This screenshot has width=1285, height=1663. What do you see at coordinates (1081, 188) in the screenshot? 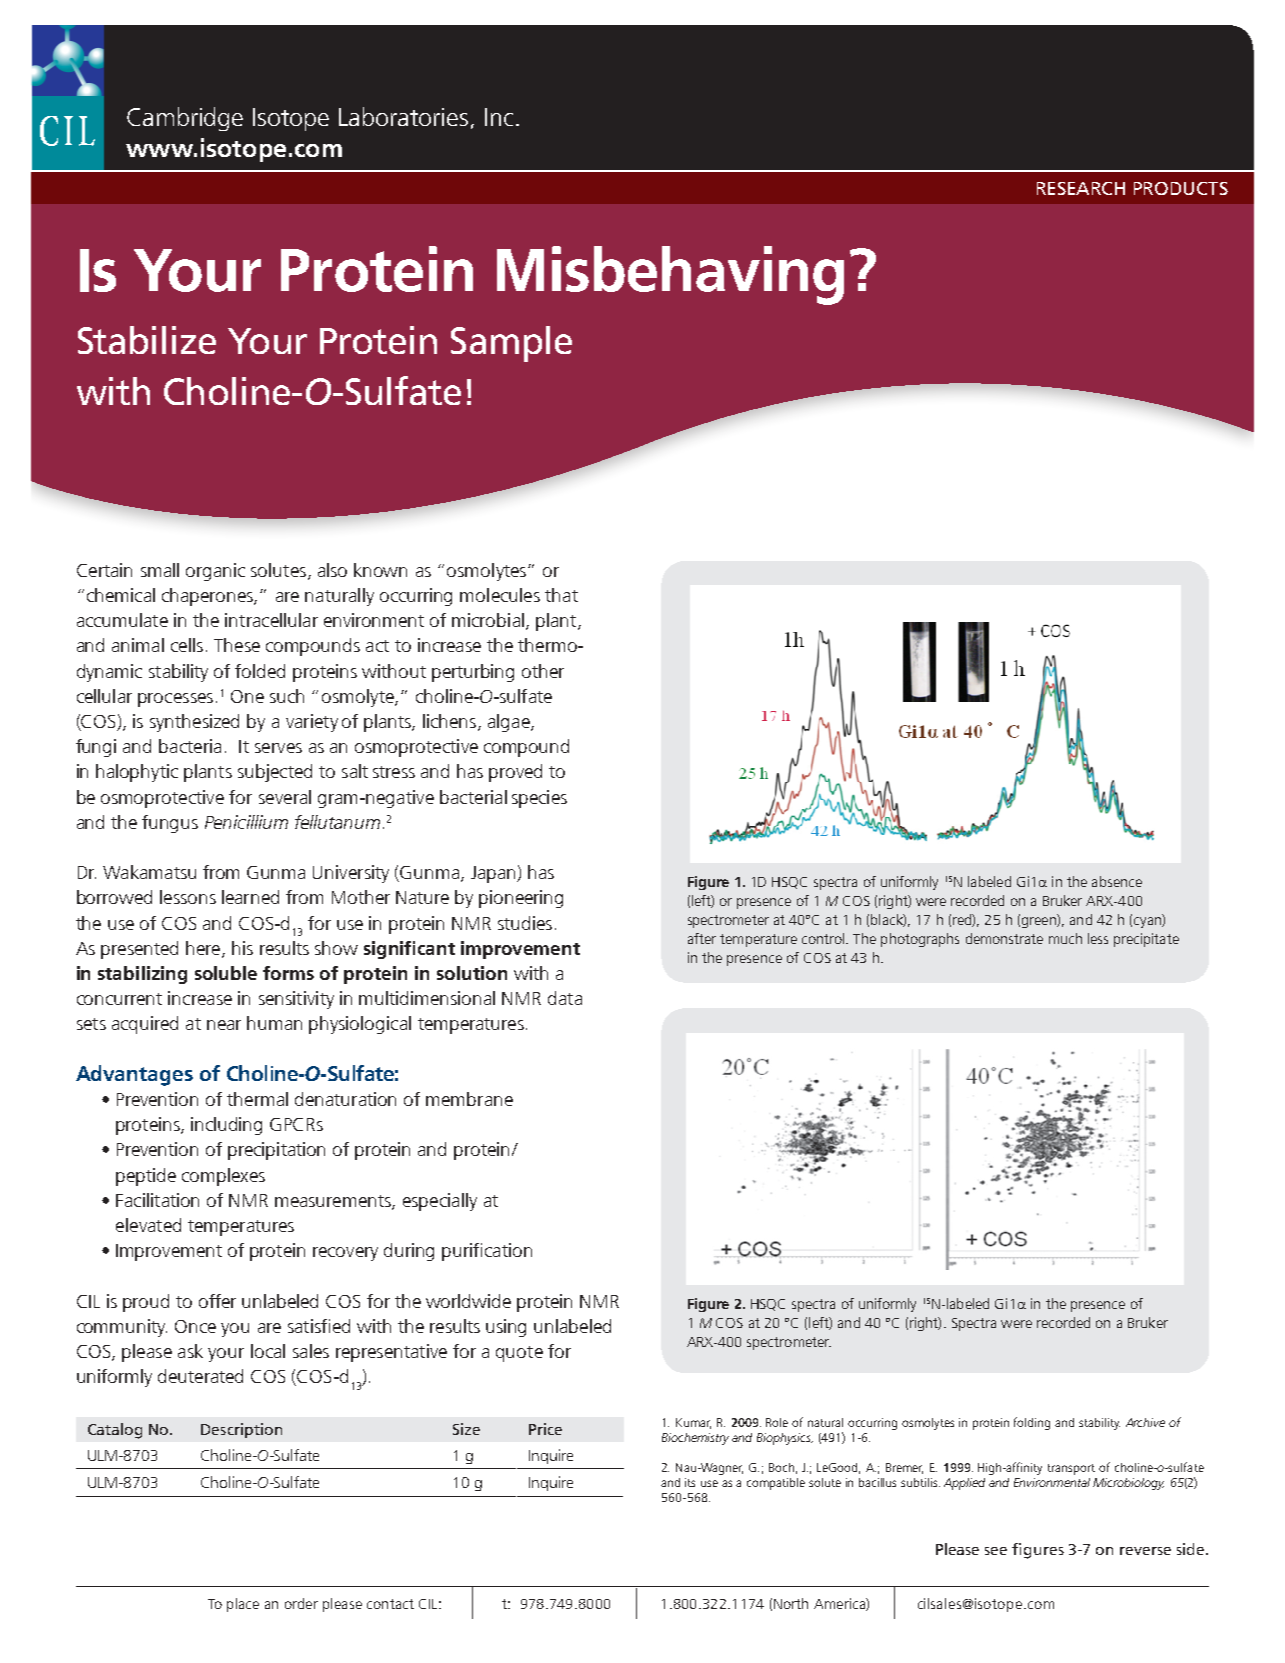
I see `RESEARCH` at bounding box center [1081, 188].
